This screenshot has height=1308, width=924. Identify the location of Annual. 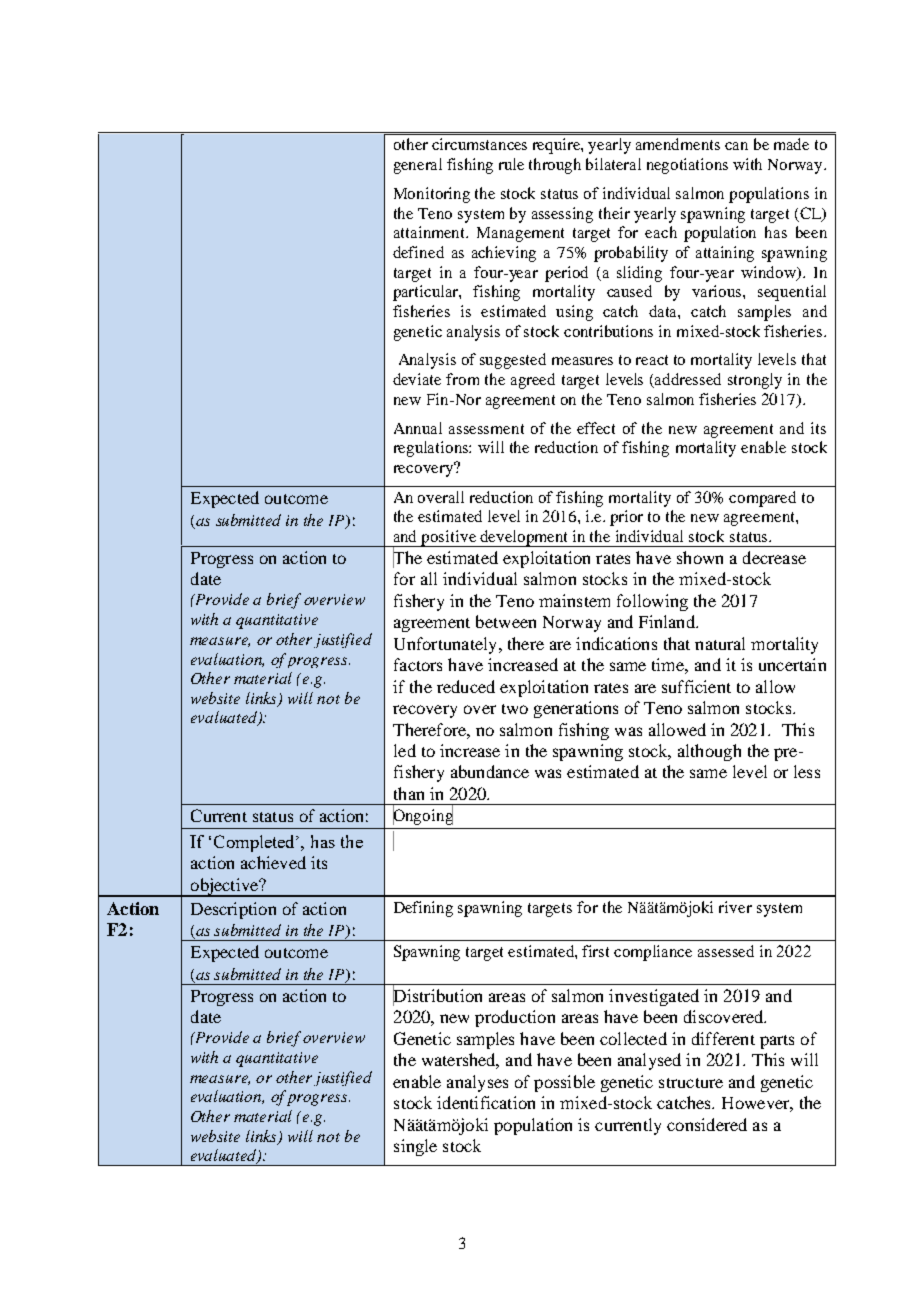
(418, 428).
